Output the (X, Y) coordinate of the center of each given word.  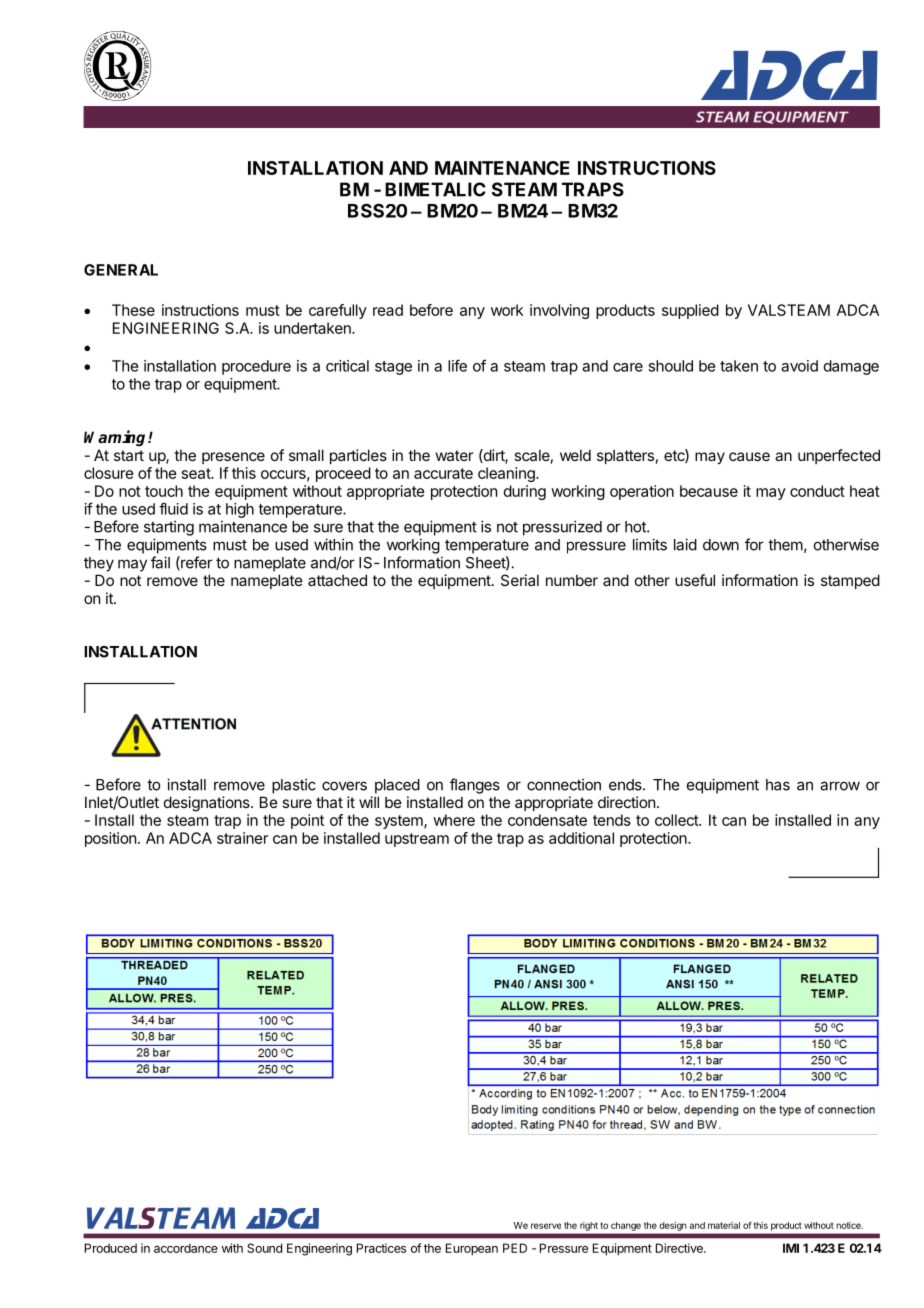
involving (559, 311)
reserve (546, 1226)
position (110, 839)
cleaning (507, 474)
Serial (520, 580)
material (724, 1225)
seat (197, 473)
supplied (690, 311)
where (454, 820)
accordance (186, 1248)
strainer (242, 838)
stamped (850, 581)
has (778, 785)
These (133, 310)
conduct (817, 491)
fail (160, 562)
